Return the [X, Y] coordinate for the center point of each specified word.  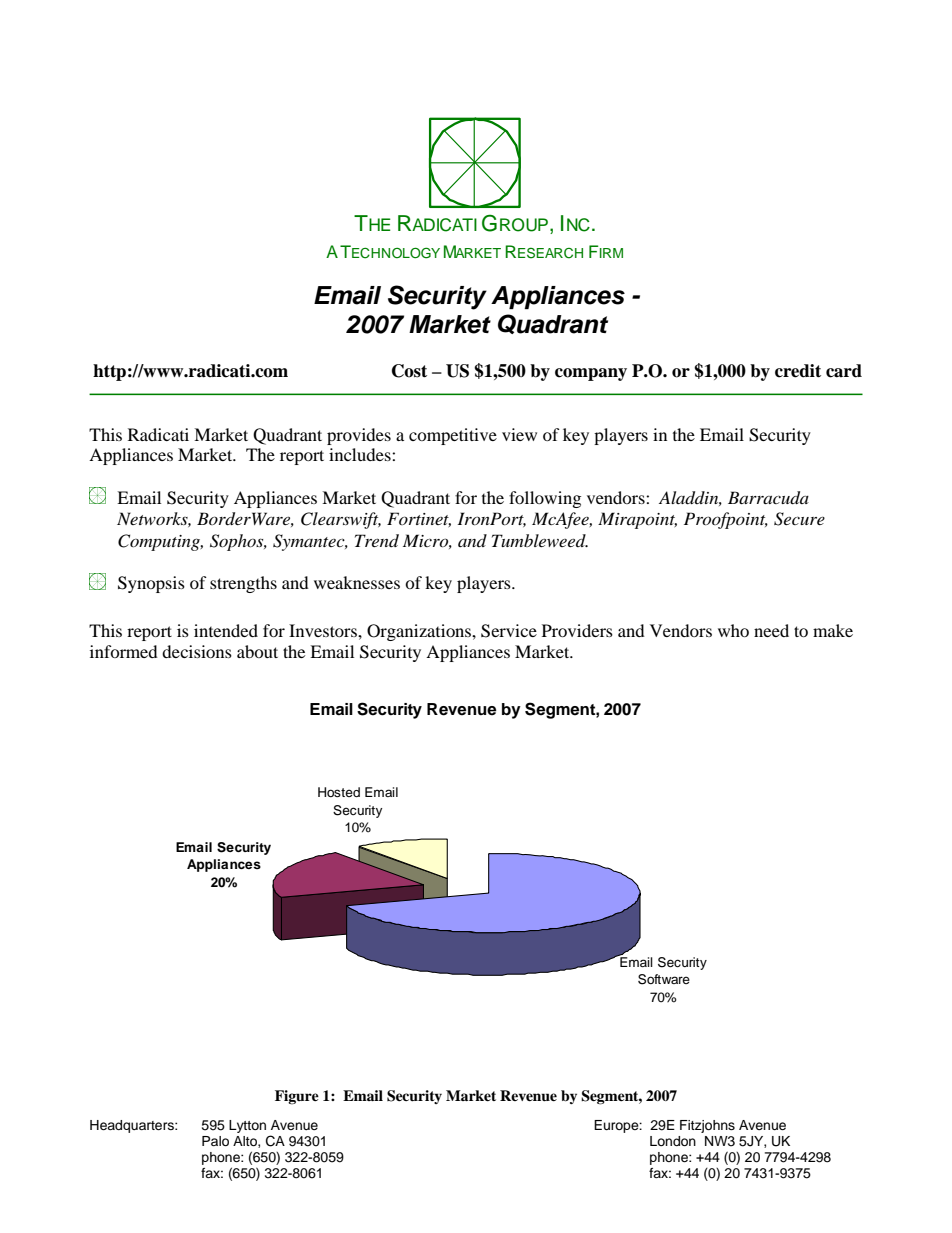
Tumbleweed [540, 540]
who [733, 630]
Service [509, 631]
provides [359, 436]
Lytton [247, 1126]
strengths [243, 584]
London [673, 1141]
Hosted [339, 792]
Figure [297, 1097]
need [771, 630]
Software [664, 979]
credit [798, 371]
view [519, 434]
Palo [215, 1141]
